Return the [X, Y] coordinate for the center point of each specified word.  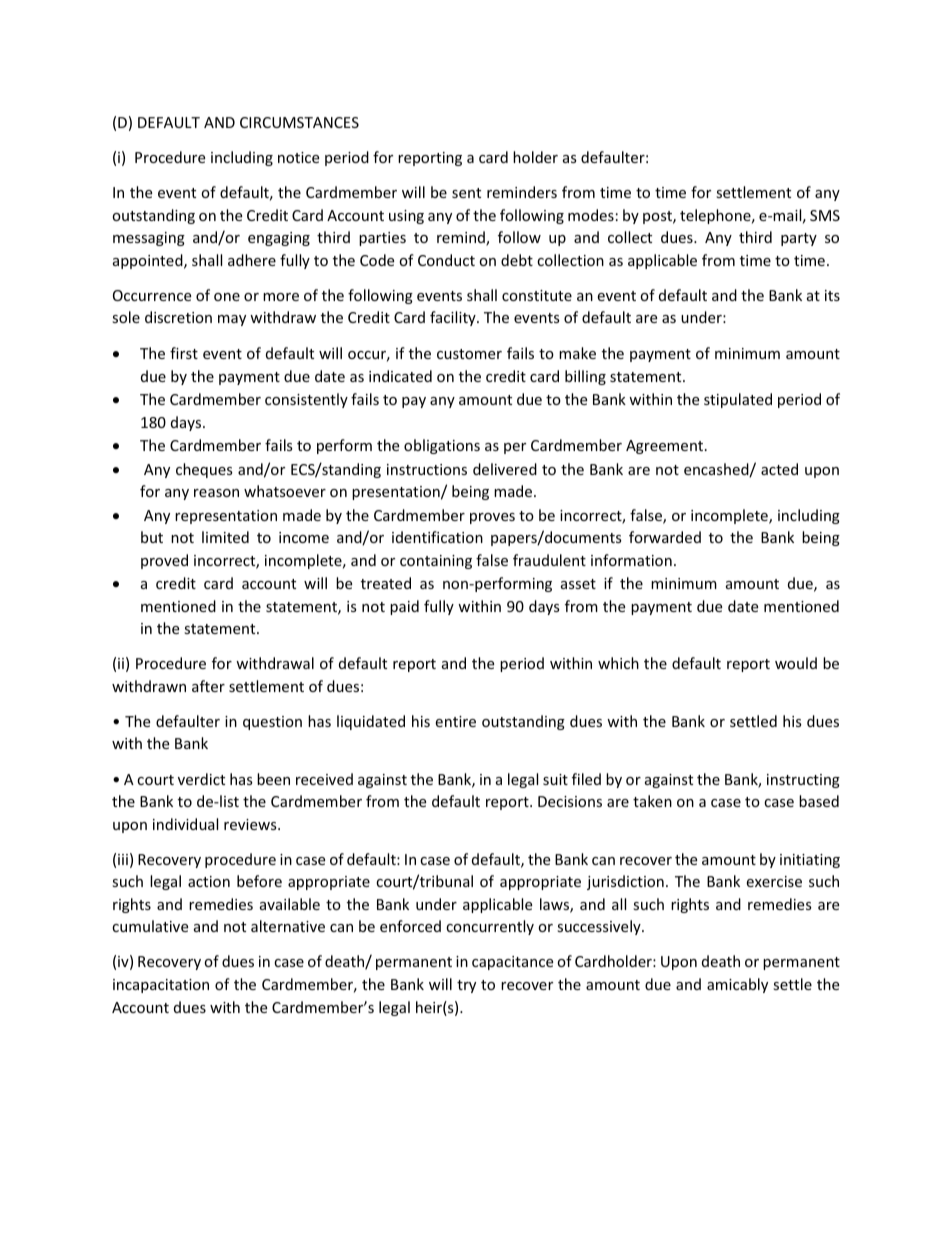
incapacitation [161, 986]
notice [298, 157]
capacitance [512, 963]
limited [225, 537]
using [406, 217]
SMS [825, 215]
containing [436, 562]
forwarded [665, 537]
